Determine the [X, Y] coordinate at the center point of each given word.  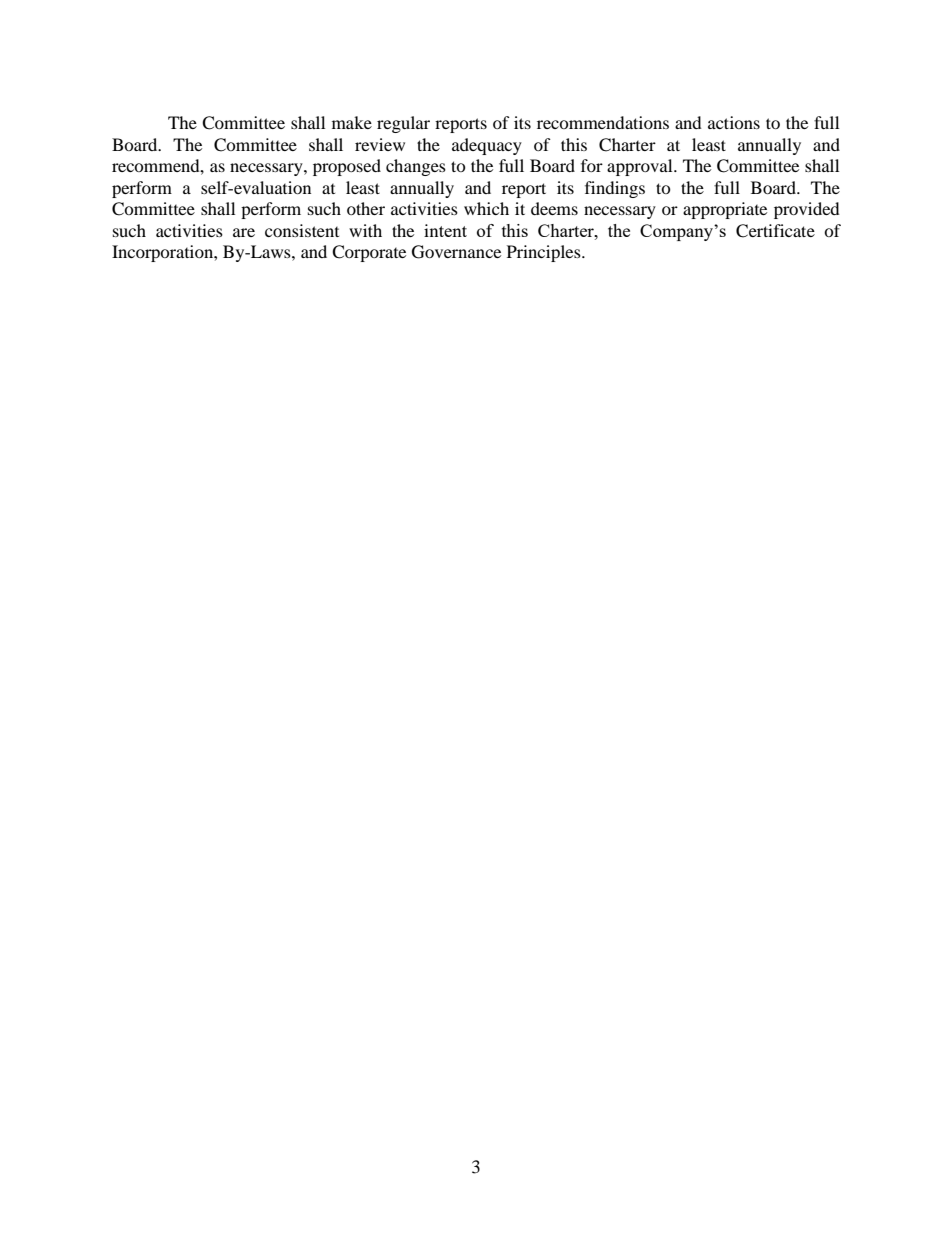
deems [554, 208]
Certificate [775, 231]
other [366, 208]
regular [403, 124]
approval [641, 167]
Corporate [369, 253]
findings [615, 189]
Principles [545, 253]
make [352, 122]
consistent [302, 230]
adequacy [487, 146]
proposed [347, 167]
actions [734, 122]
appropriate [725, 210]
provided [807, 210]
